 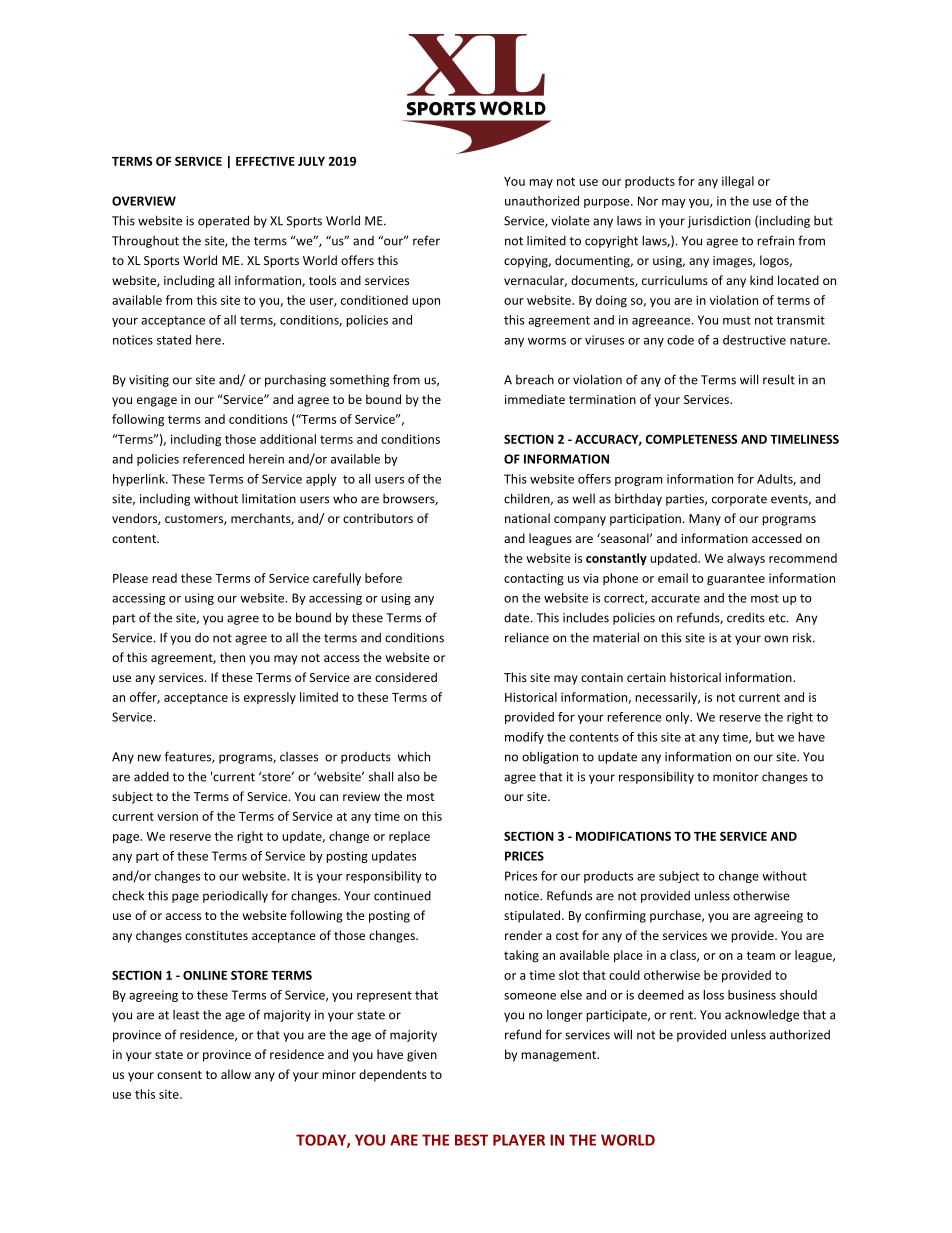 What do you see at coordinates (236, 1074) in the screenshot?
I see `allow` at bounding box center [236, 1074].
